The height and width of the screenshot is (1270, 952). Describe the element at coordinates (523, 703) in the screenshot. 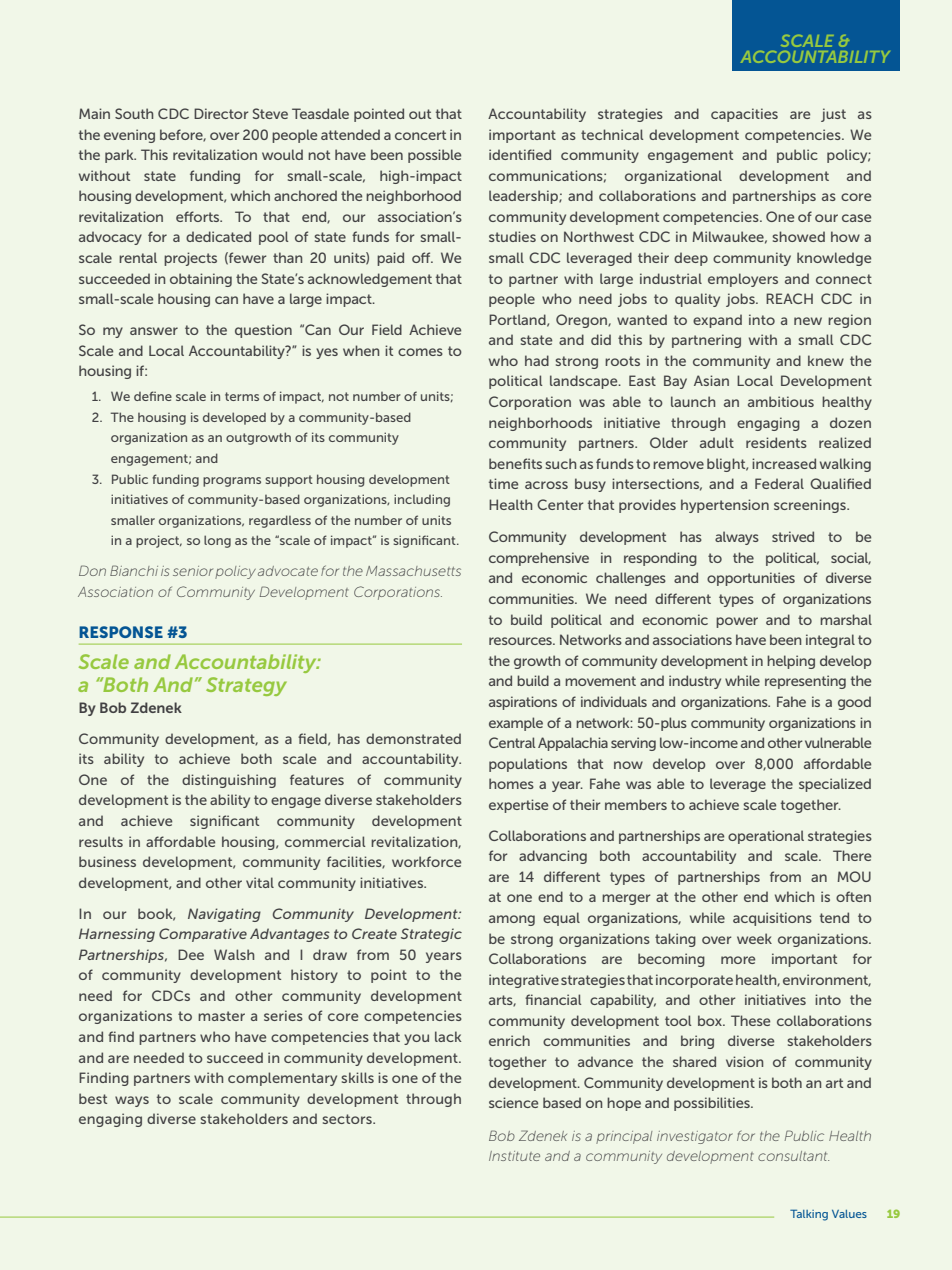

I see `aspirations` at that location.
